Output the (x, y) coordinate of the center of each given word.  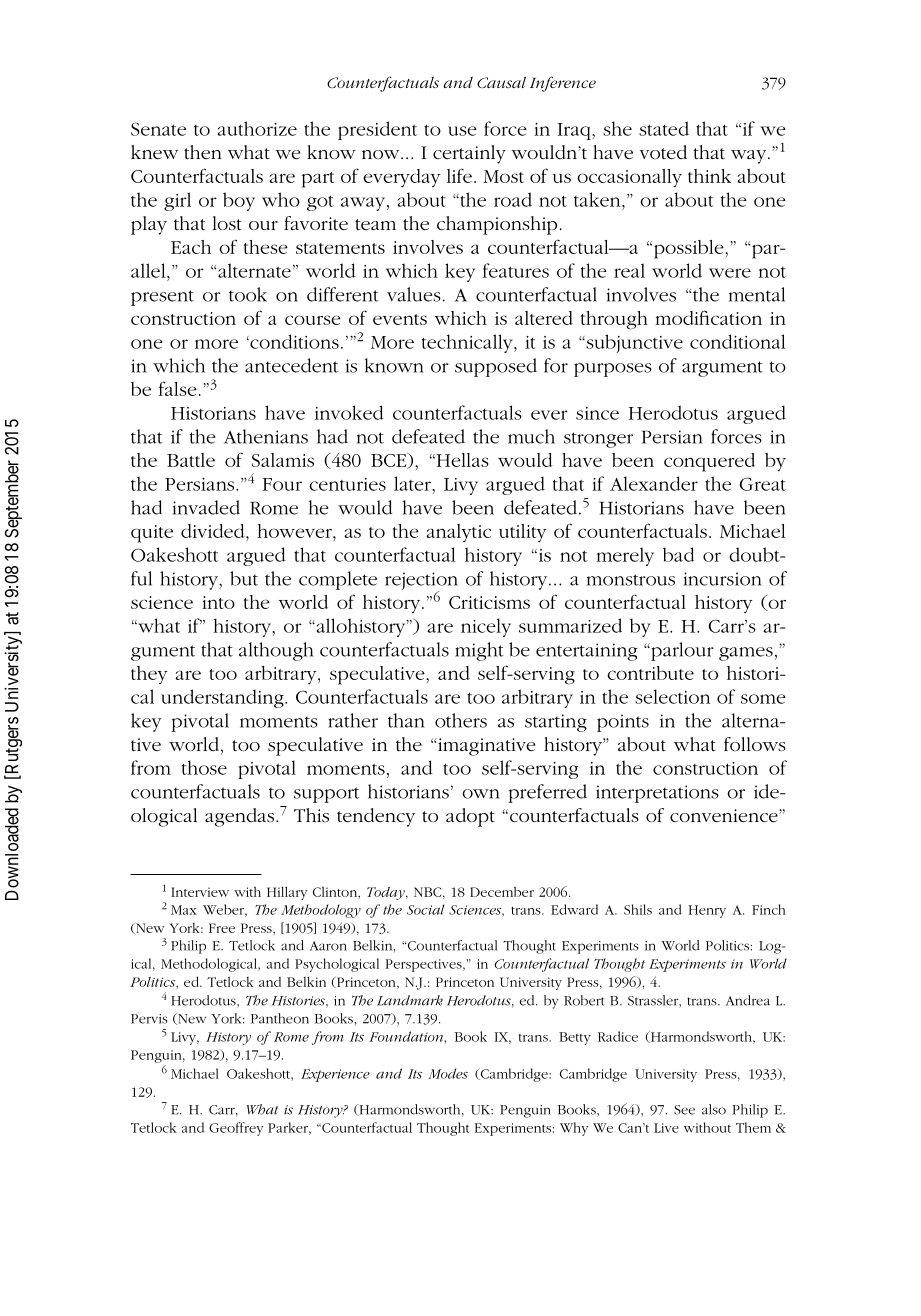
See (684, 1110)
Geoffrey (236, 1129)
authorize (257, 128)
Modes (448, 1073)
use (462, 131)
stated (664, 128)
